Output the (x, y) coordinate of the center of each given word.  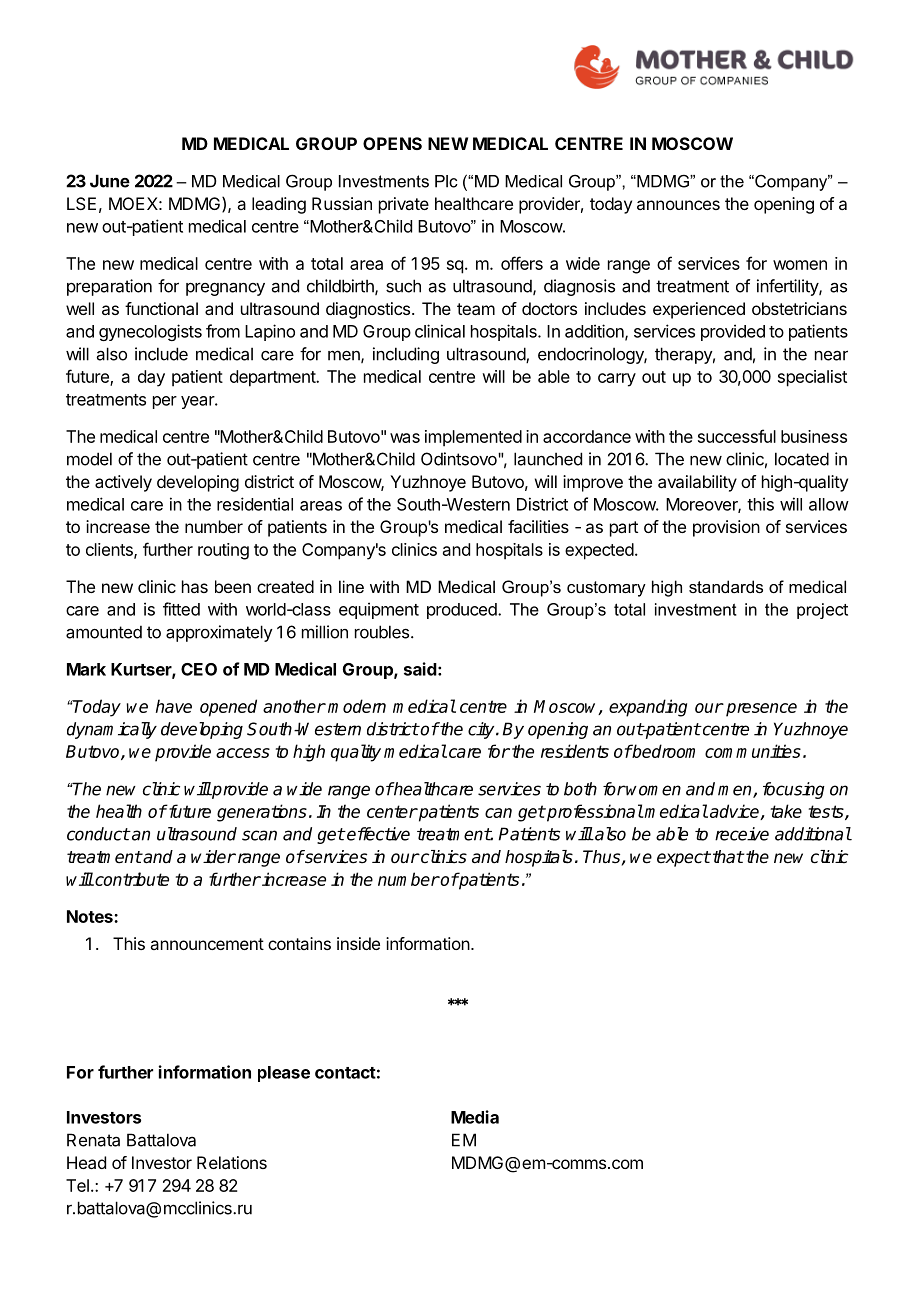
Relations (232, 1162)
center (392, 811)
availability (697, 483)
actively (123, 483)
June (110, 181)
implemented (473, 438)
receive (742, 834)
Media (475, 1117)
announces (678, 205)
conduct (98, 834)
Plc (446, 181)
